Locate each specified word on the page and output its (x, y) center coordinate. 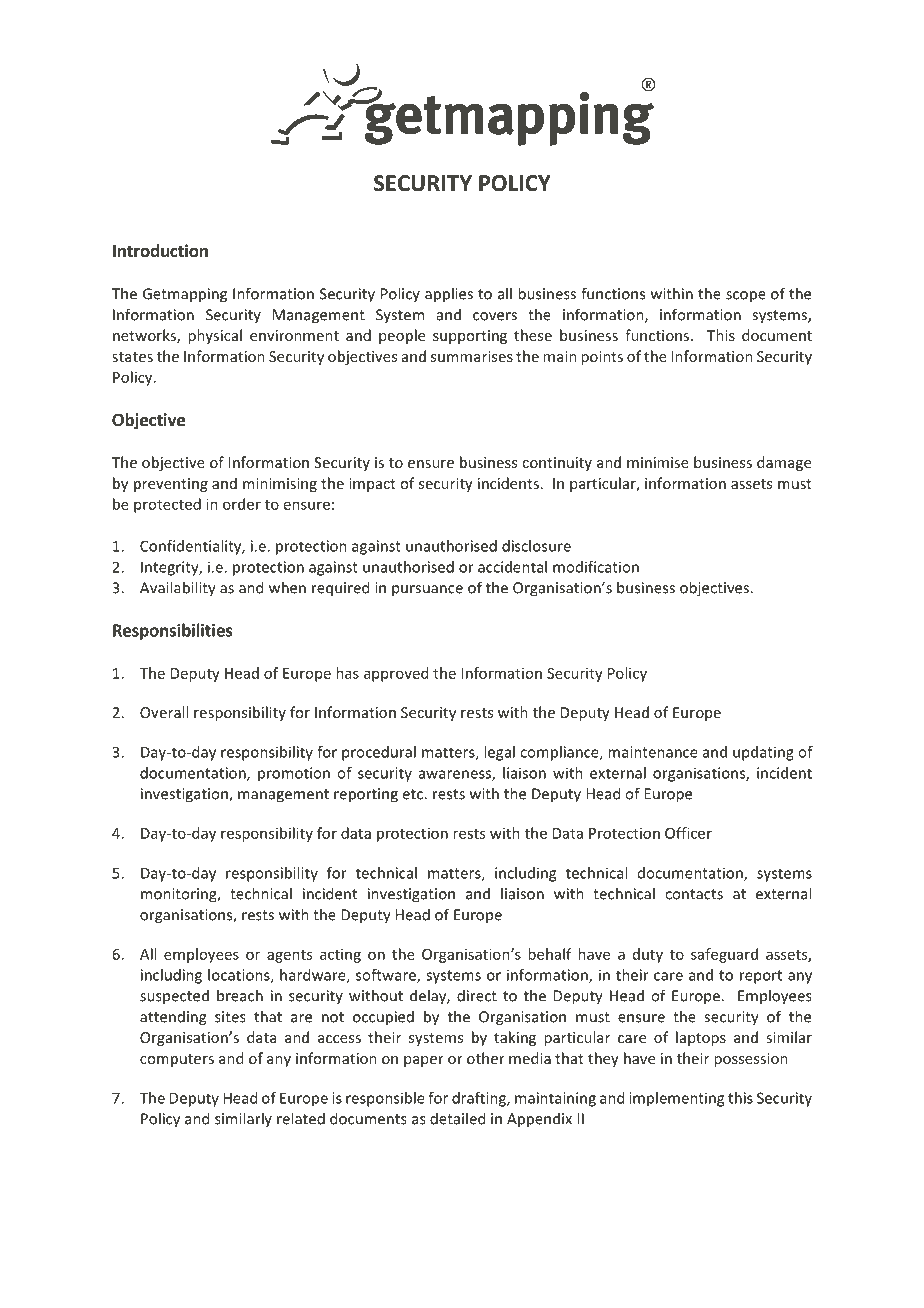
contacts (694, 894)
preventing (171, 485)
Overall (164, 712)
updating (763, 753)
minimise (658, 462)
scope (746, 297)
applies (449, 295)
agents (289, 956)
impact (372, 485)
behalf (550, 954)
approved (396, 674)
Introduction (160, 251)
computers (177, 1060)
